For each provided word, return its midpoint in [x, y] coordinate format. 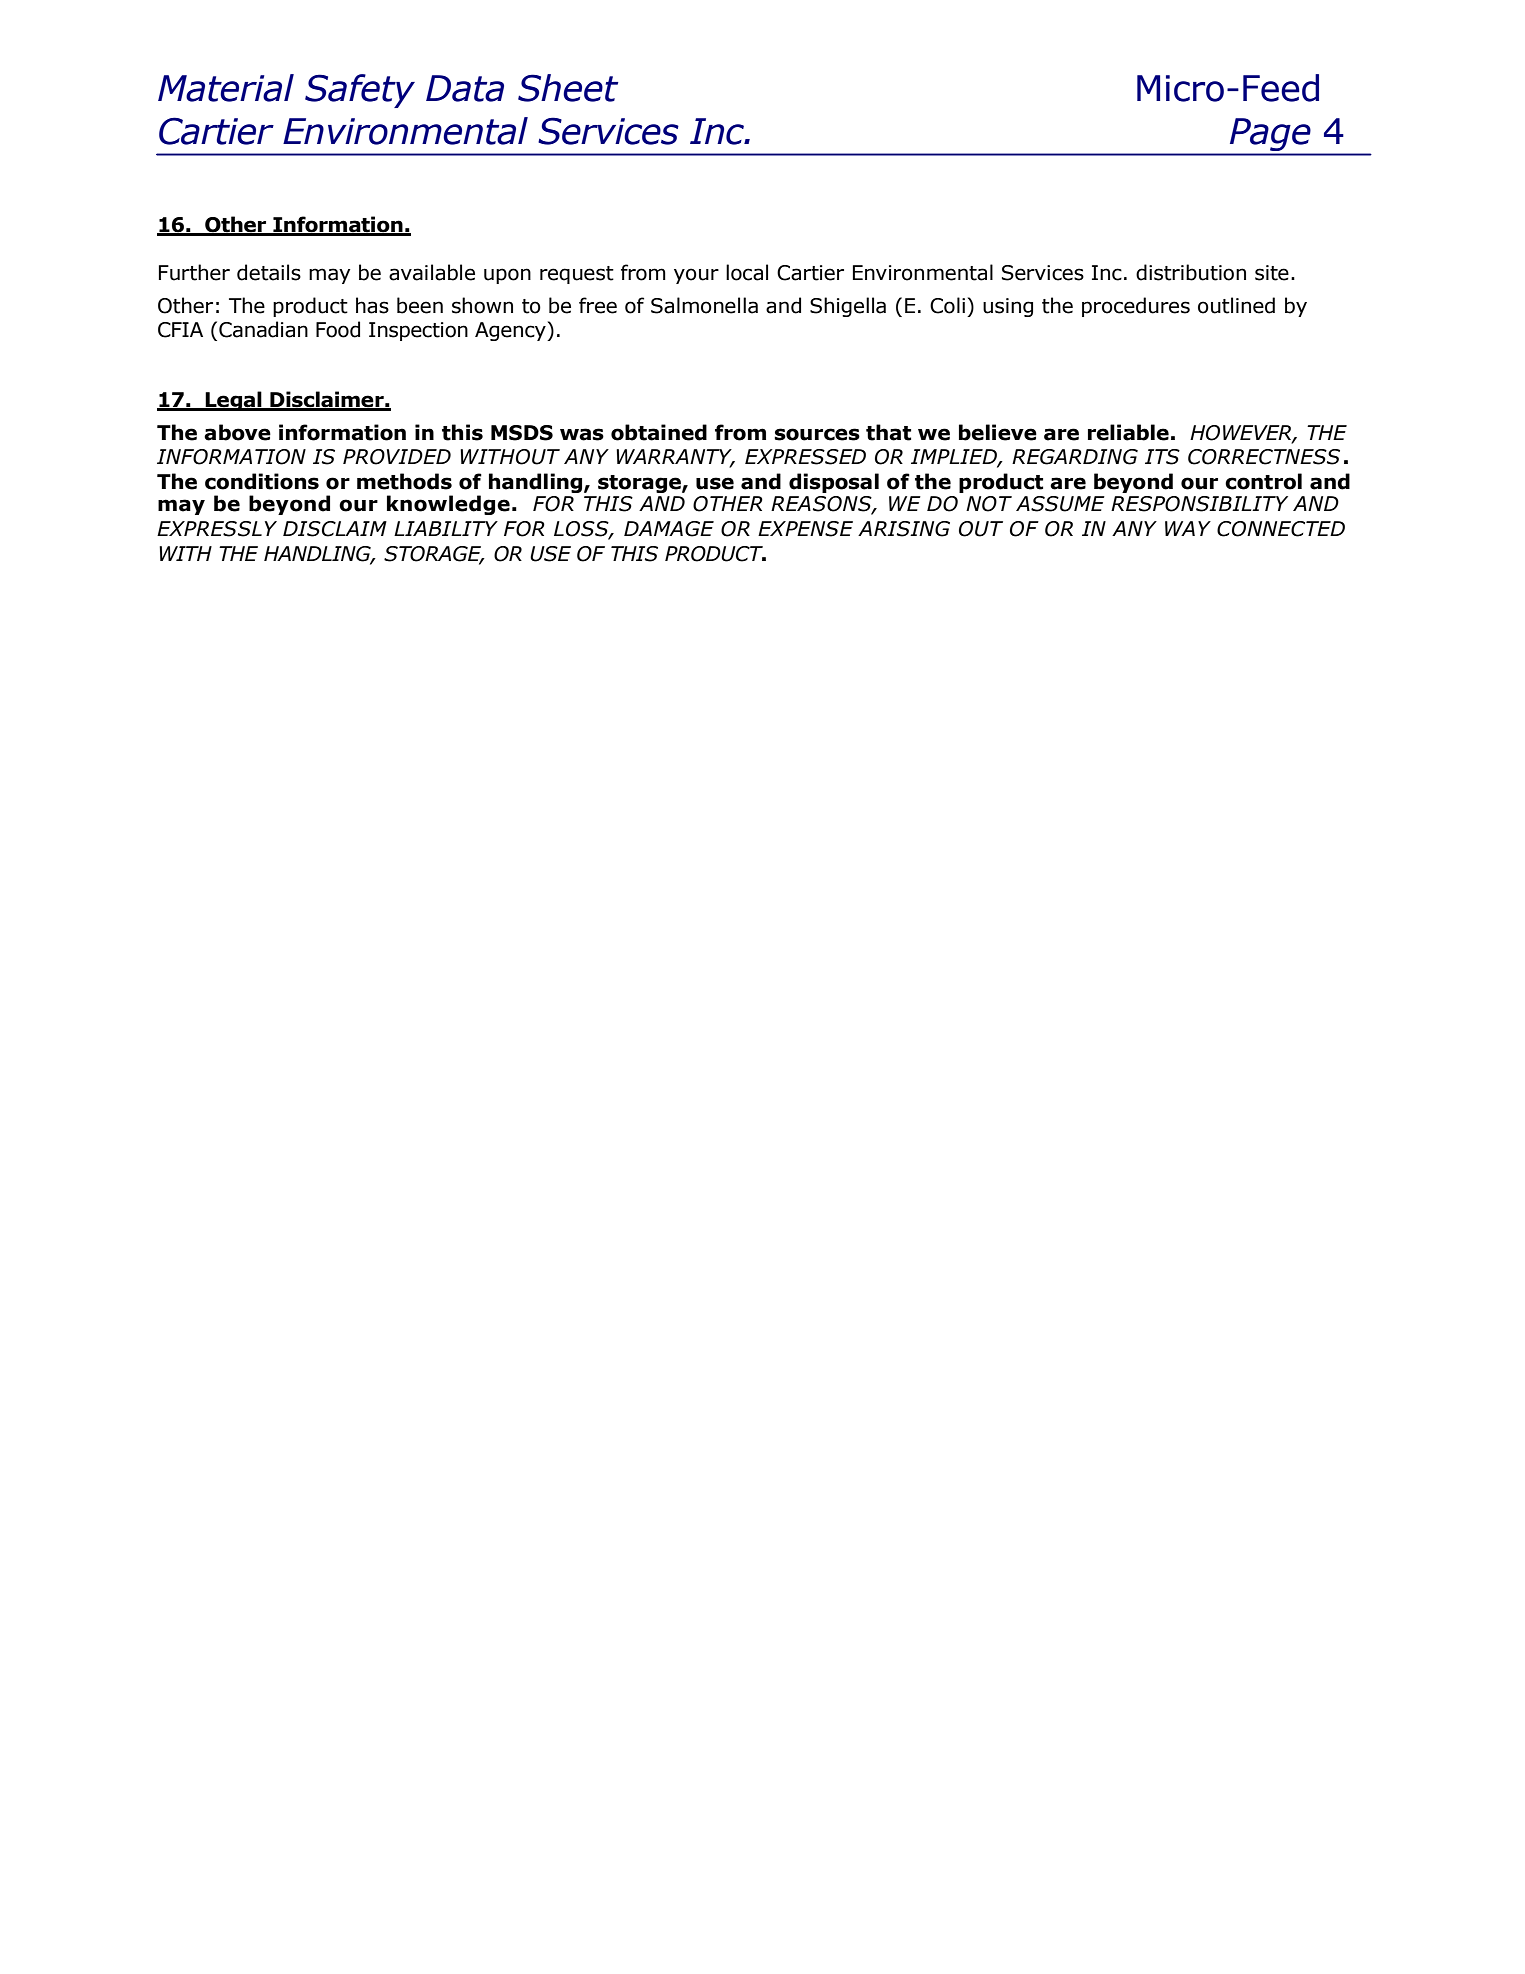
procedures [1136, 307]
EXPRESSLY [217, 529]
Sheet [568, 88]
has [372, 305]
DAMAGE [669, 529]
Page [1270, 134]
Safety [360, 91]
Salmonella [704, 305]
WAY [1188, 528]
